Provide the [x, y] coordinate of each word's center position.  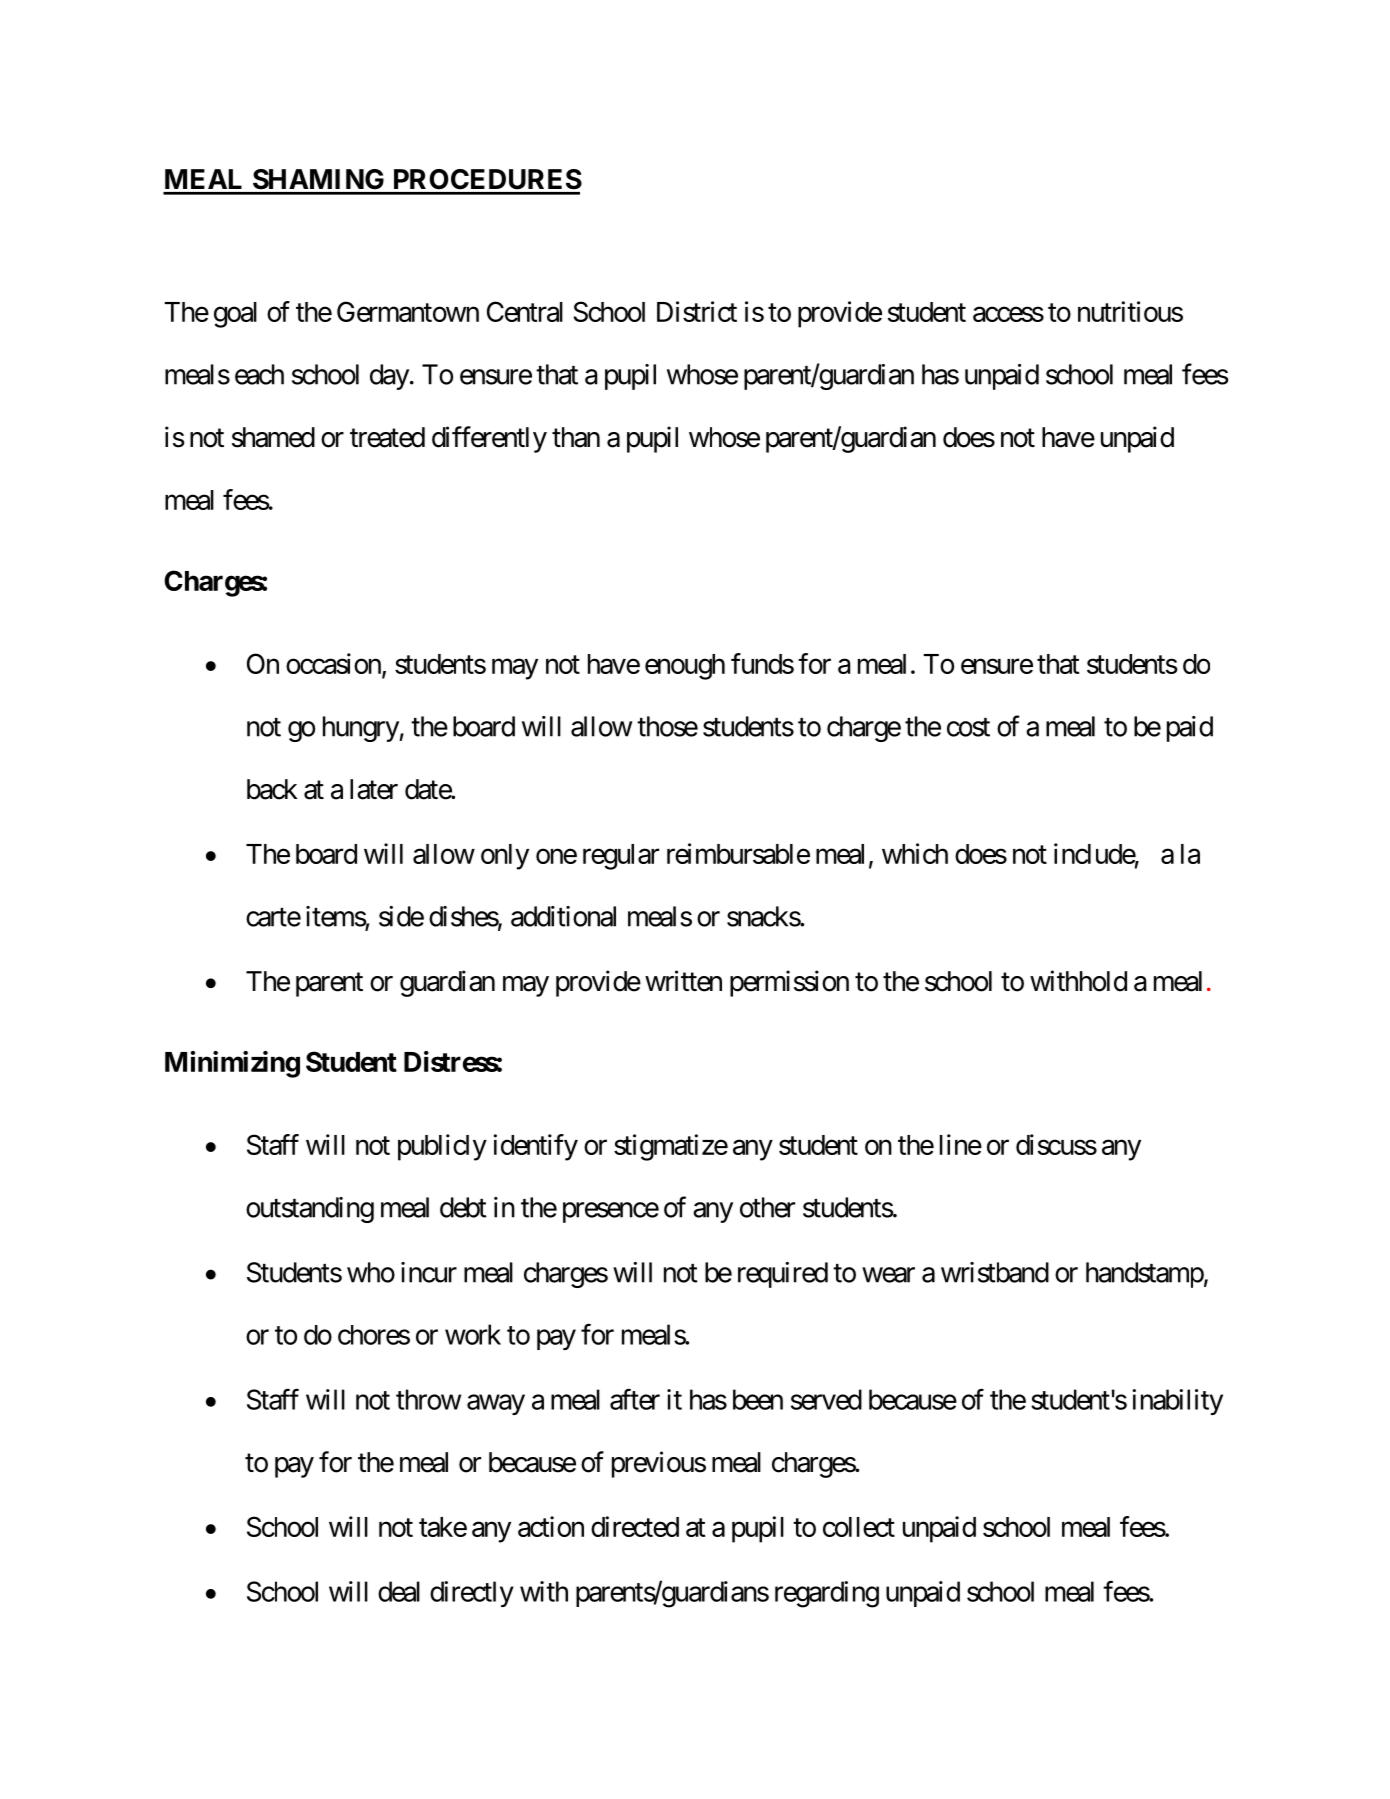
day [389, 377]
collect [859, 1527]
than [576, 437]
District [697, 311]
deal [399, 1591]
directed [635, 1526]
